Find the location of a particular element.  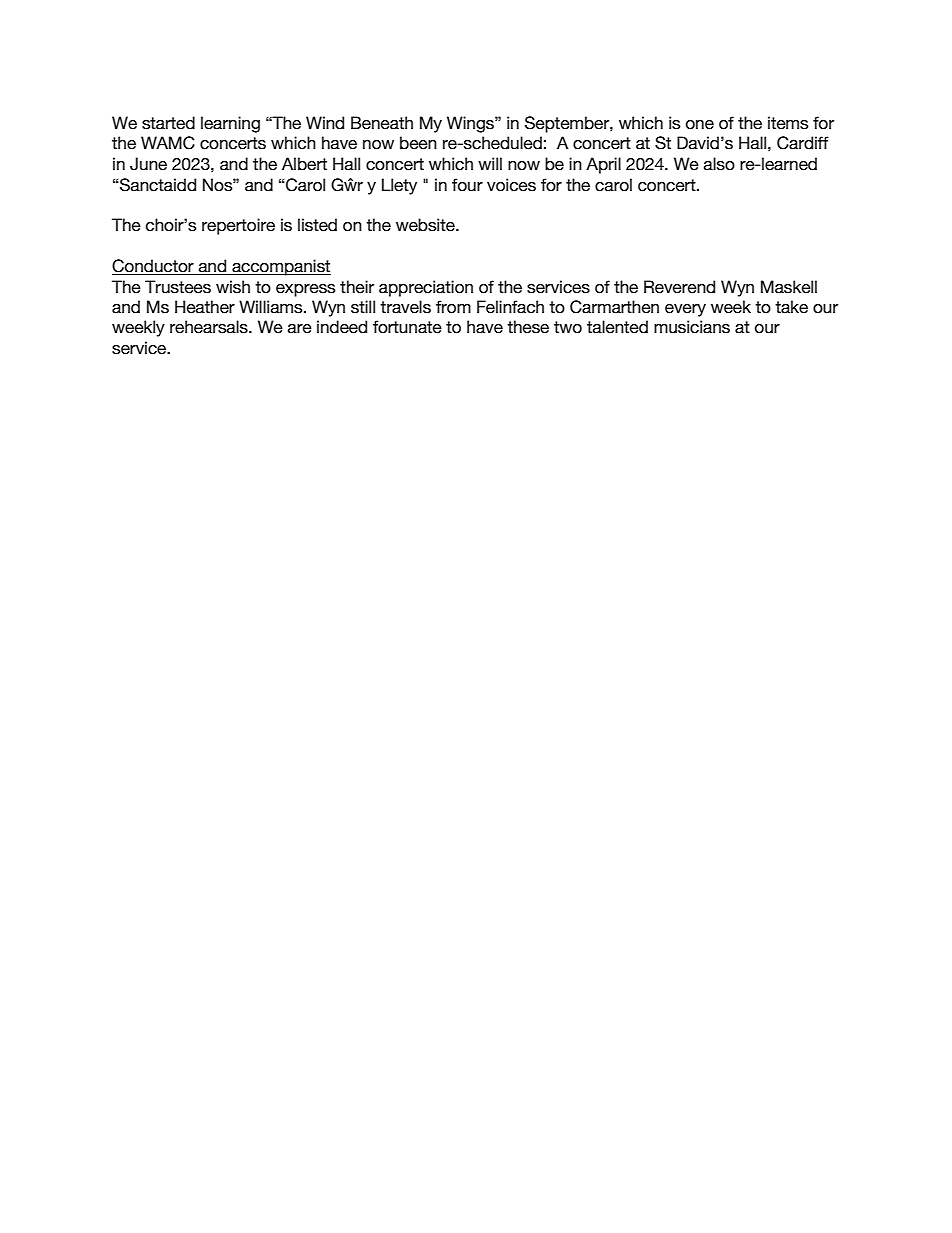

repertoire is located at coordinates (238, 226).
